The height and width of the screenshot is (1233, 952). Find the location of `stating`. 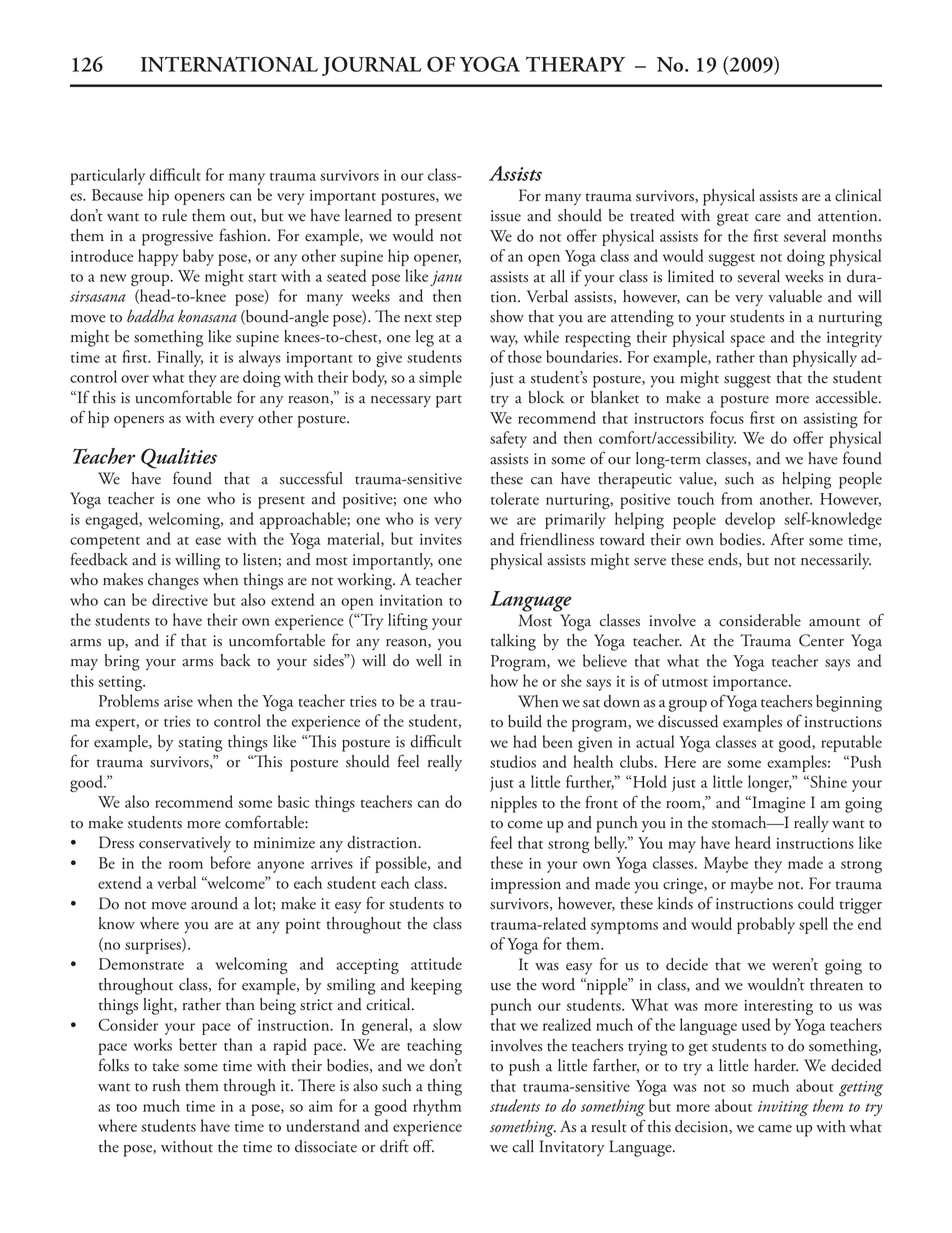

stating is located at coordinates (200, 744).
